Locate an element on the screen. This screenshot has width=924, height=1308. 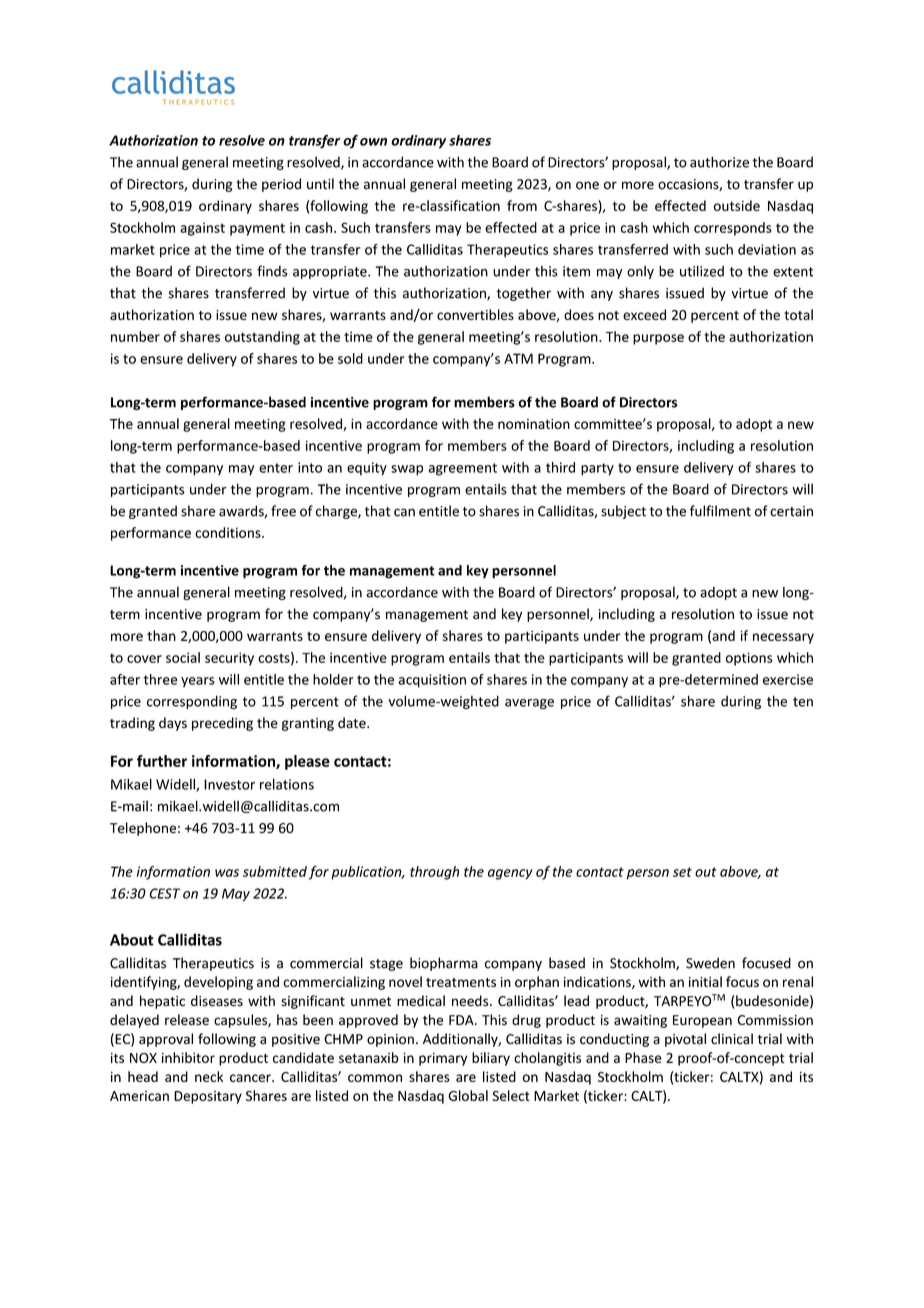
through is located at coordinates (434, 873).
